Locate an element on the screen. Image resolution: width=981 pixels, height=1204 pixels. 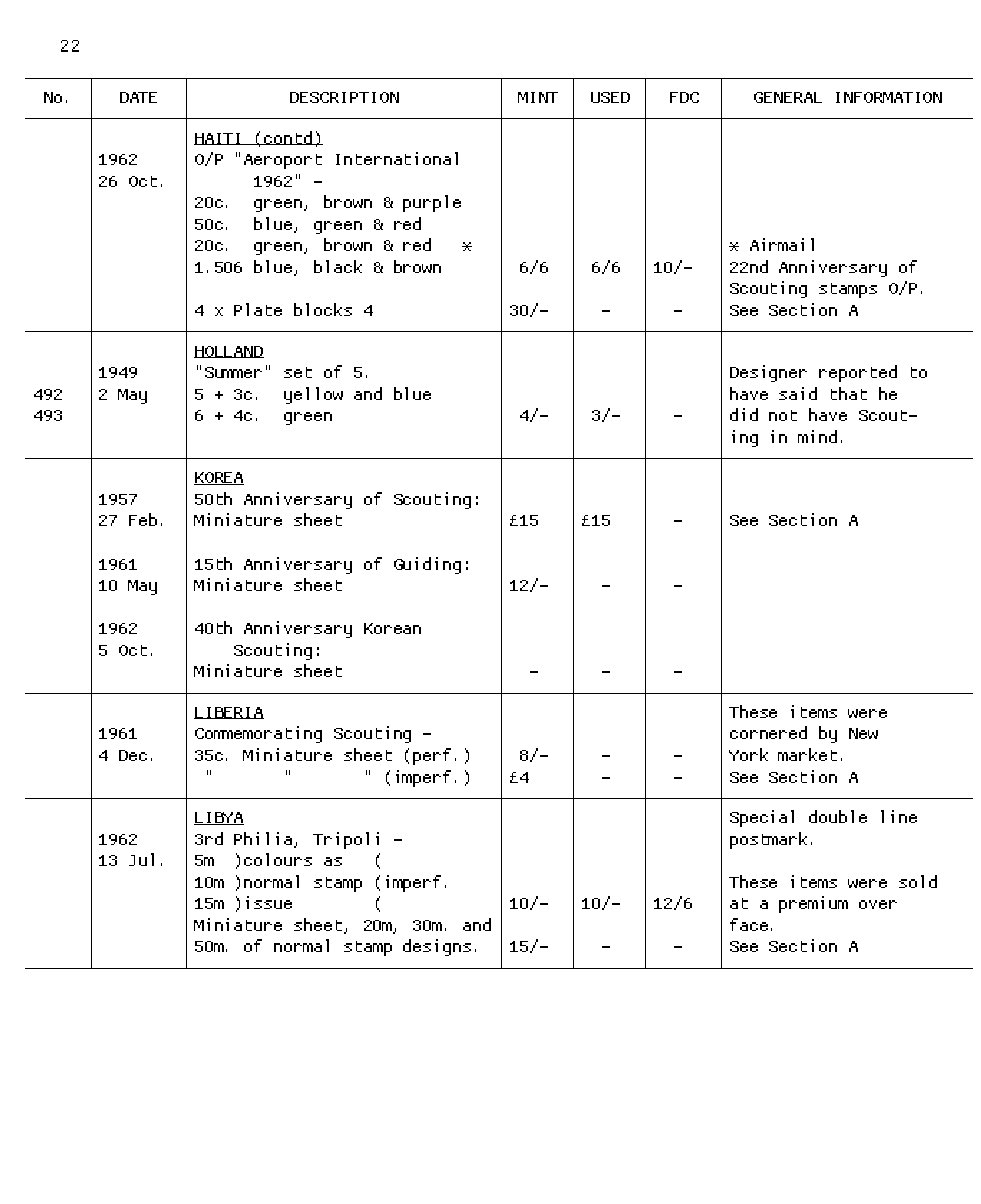
GENERAL is located at coordinates (788, 97).
